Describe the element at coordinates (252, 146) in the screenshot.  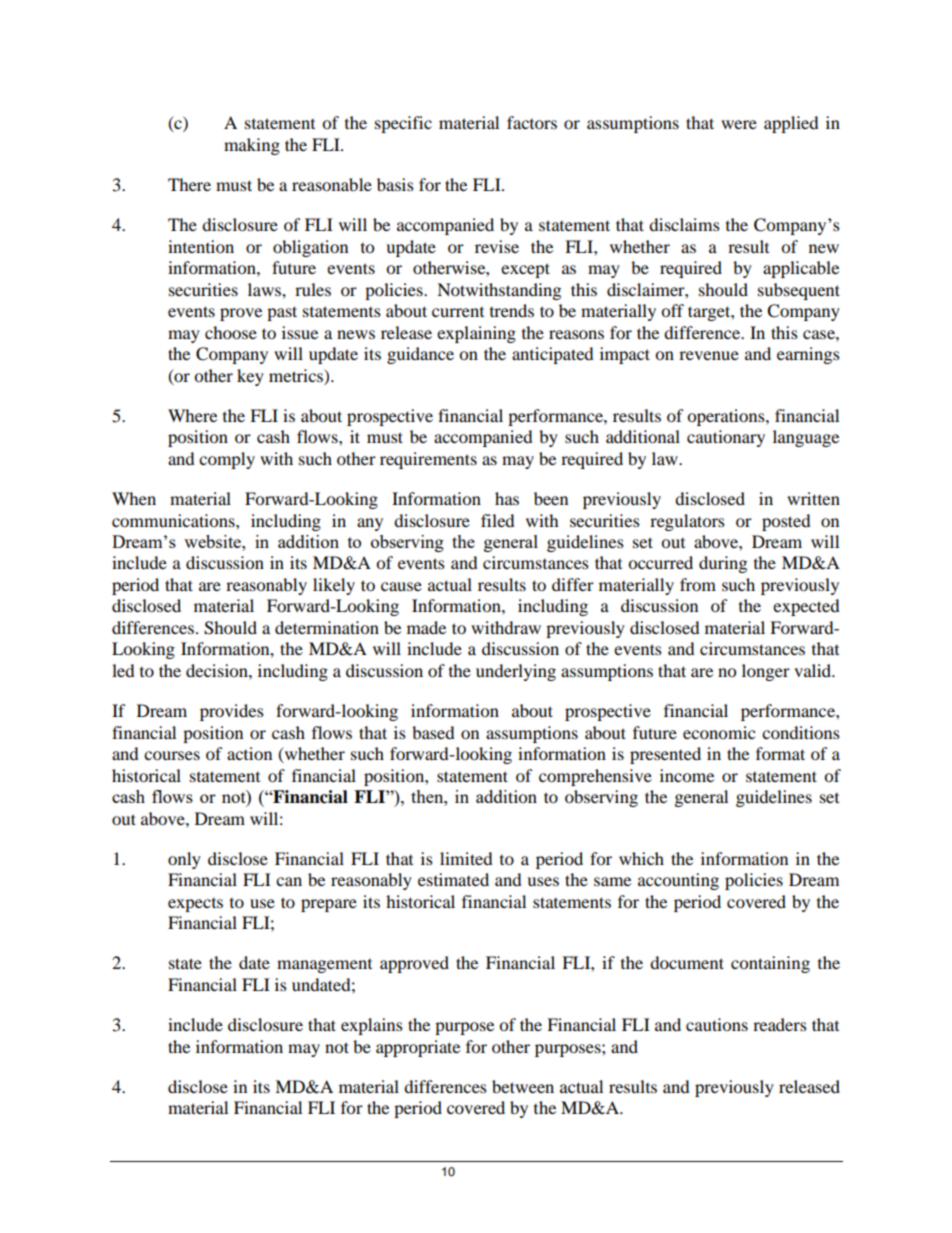
I see `making` at that location.
